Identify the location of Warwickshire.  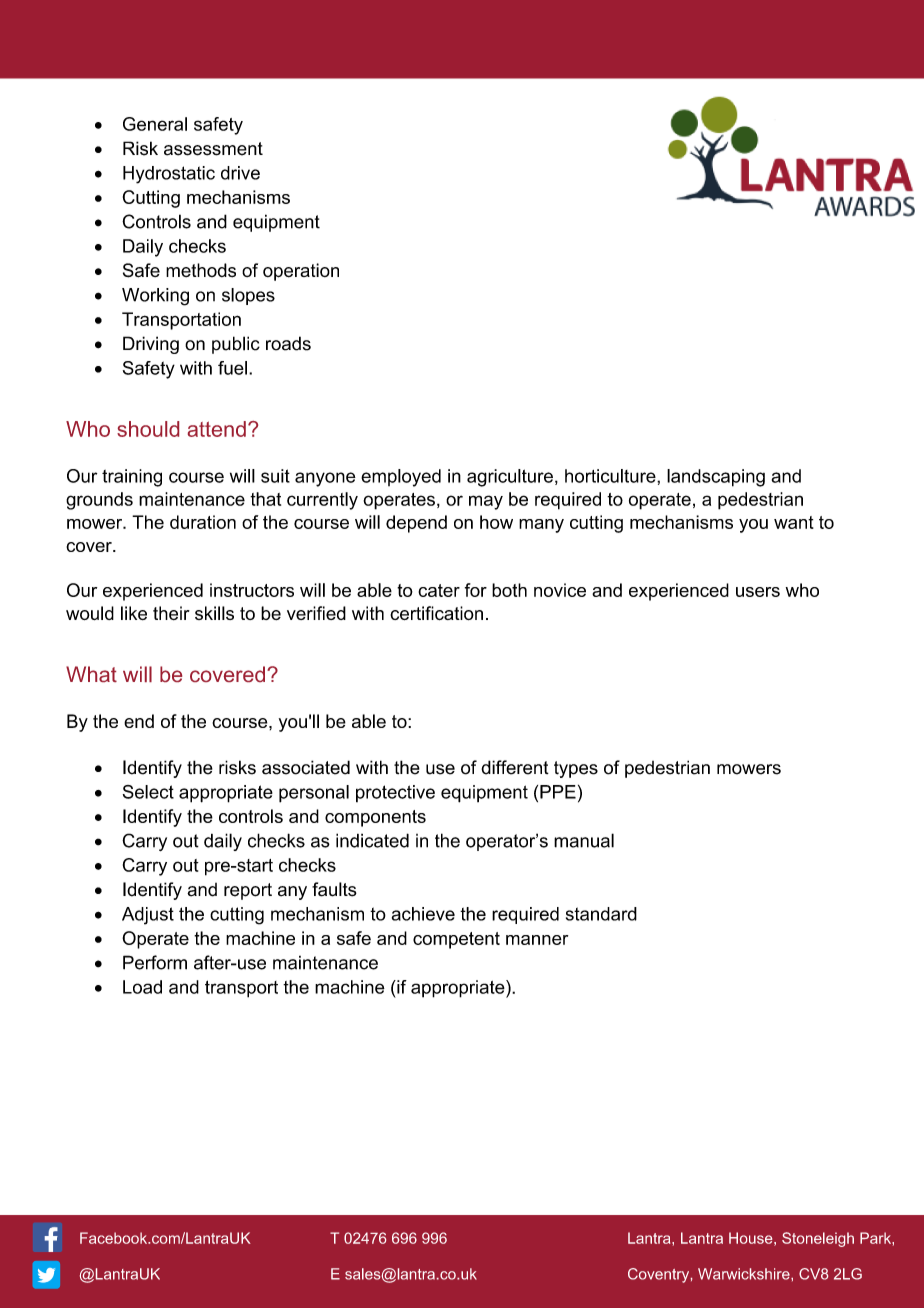
(745, 1274).
